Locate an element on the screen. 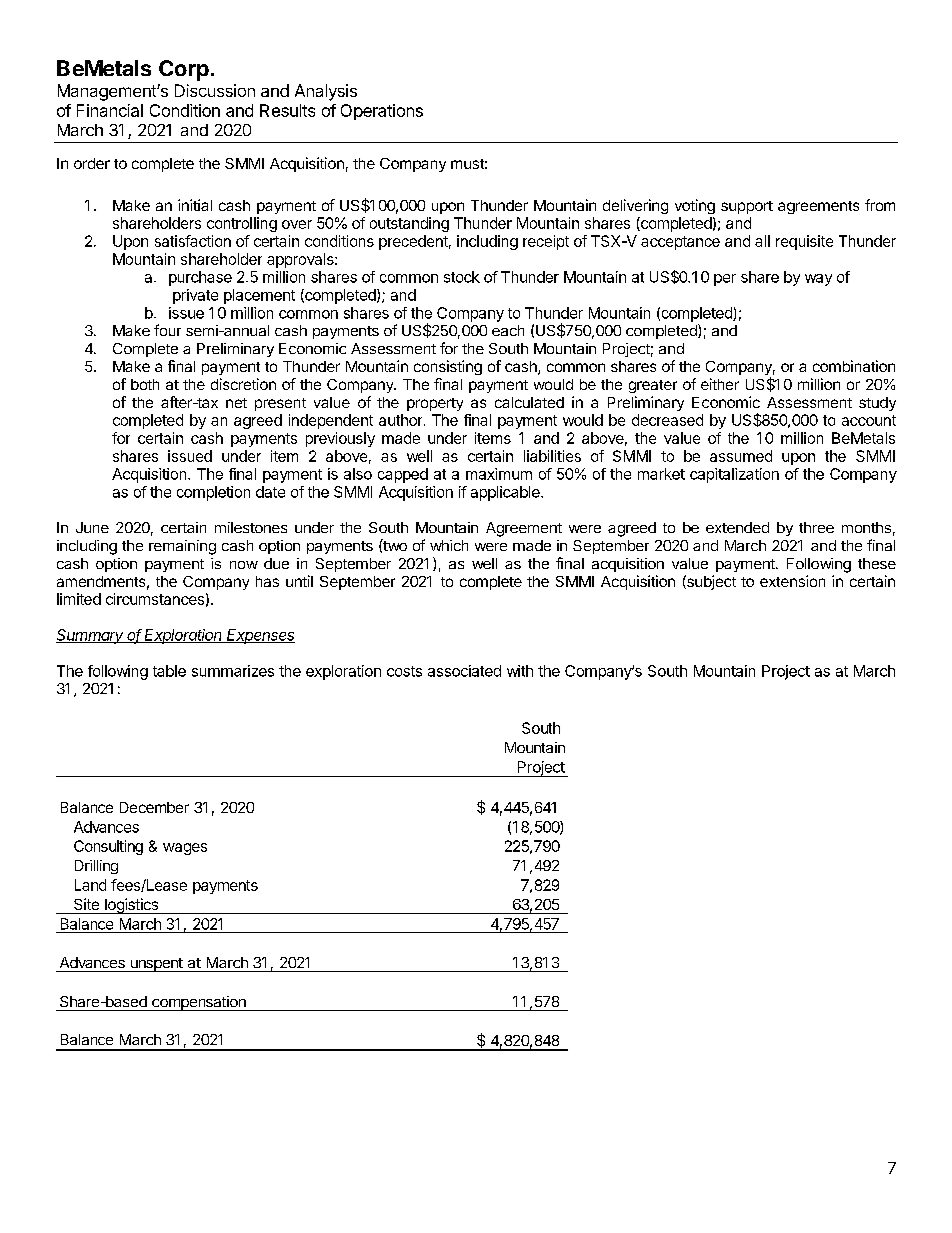 This screenshot has height=1233, width=952. way is located at coordinates (818, 280).
